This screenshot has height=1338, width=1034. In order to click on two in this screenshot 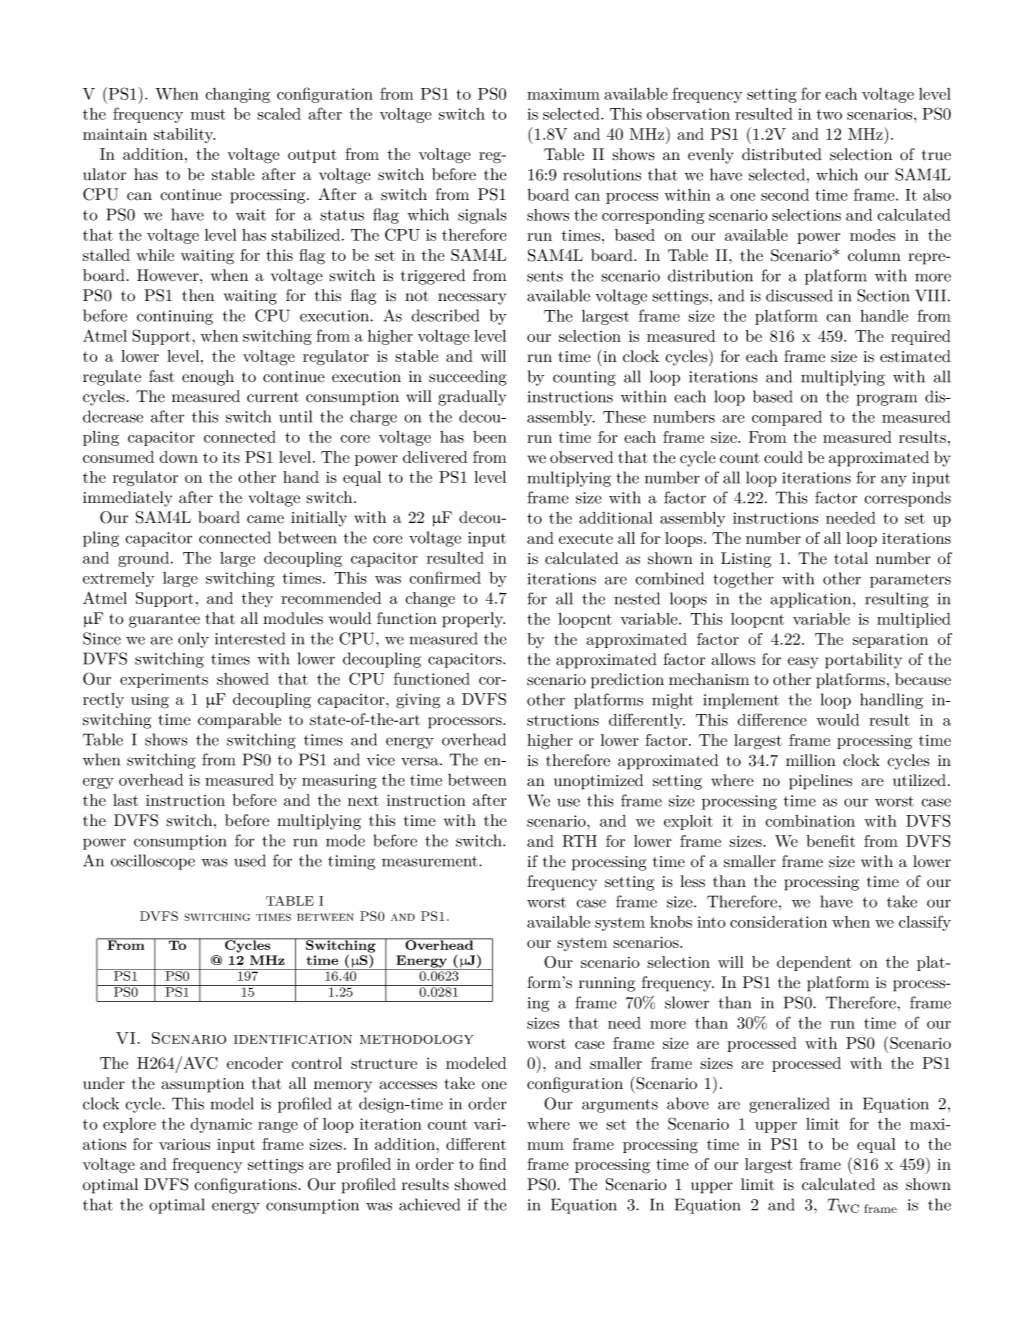, I will do `click(829, 115)`.
